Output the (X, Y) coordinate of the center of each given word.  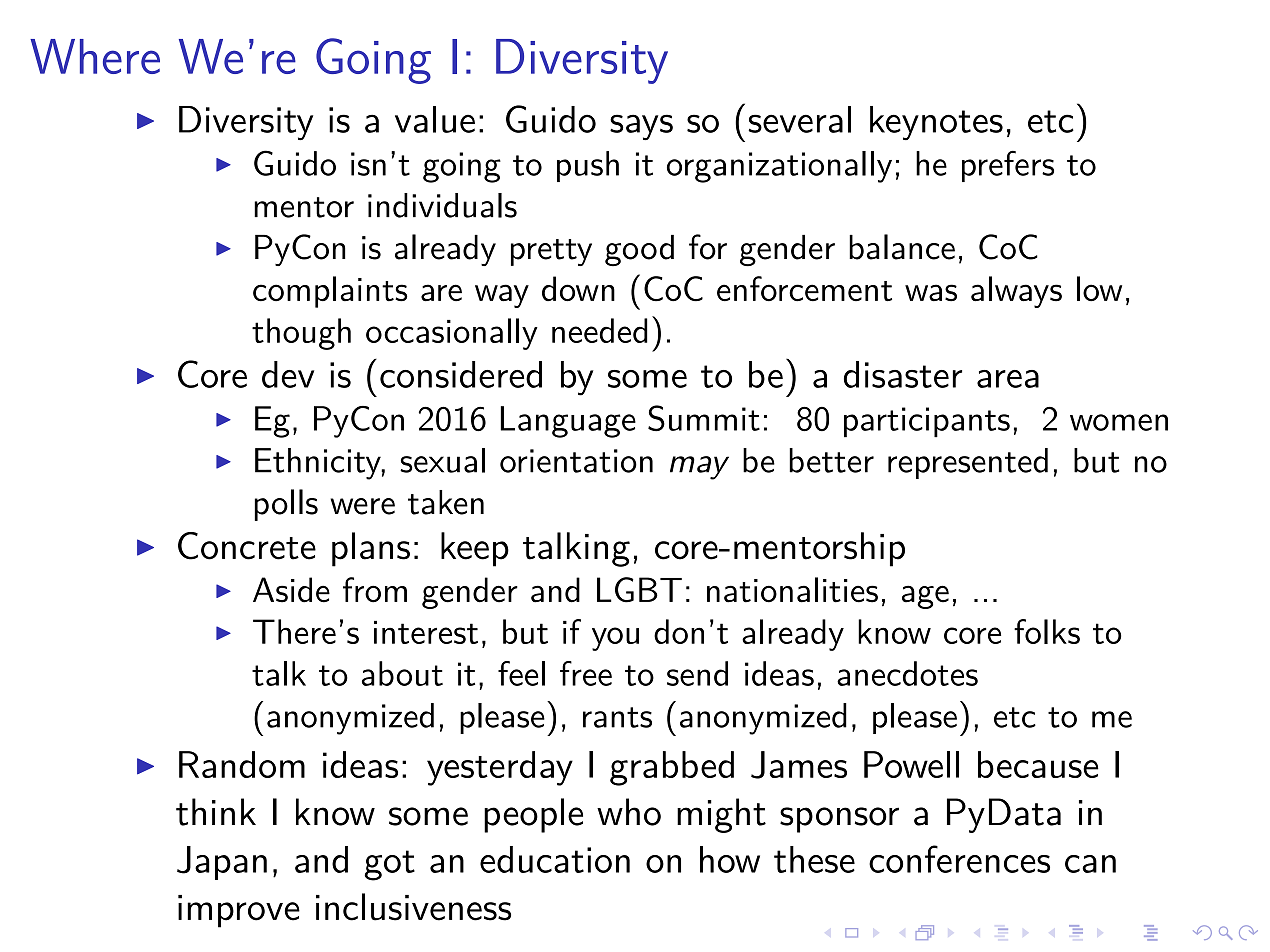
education (555, 859)
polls (286, 505)
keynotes (936, 123)
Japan (222, 863)
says (641, 127)
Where (95, 56)
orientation (576, 461)
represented (968, 463)
